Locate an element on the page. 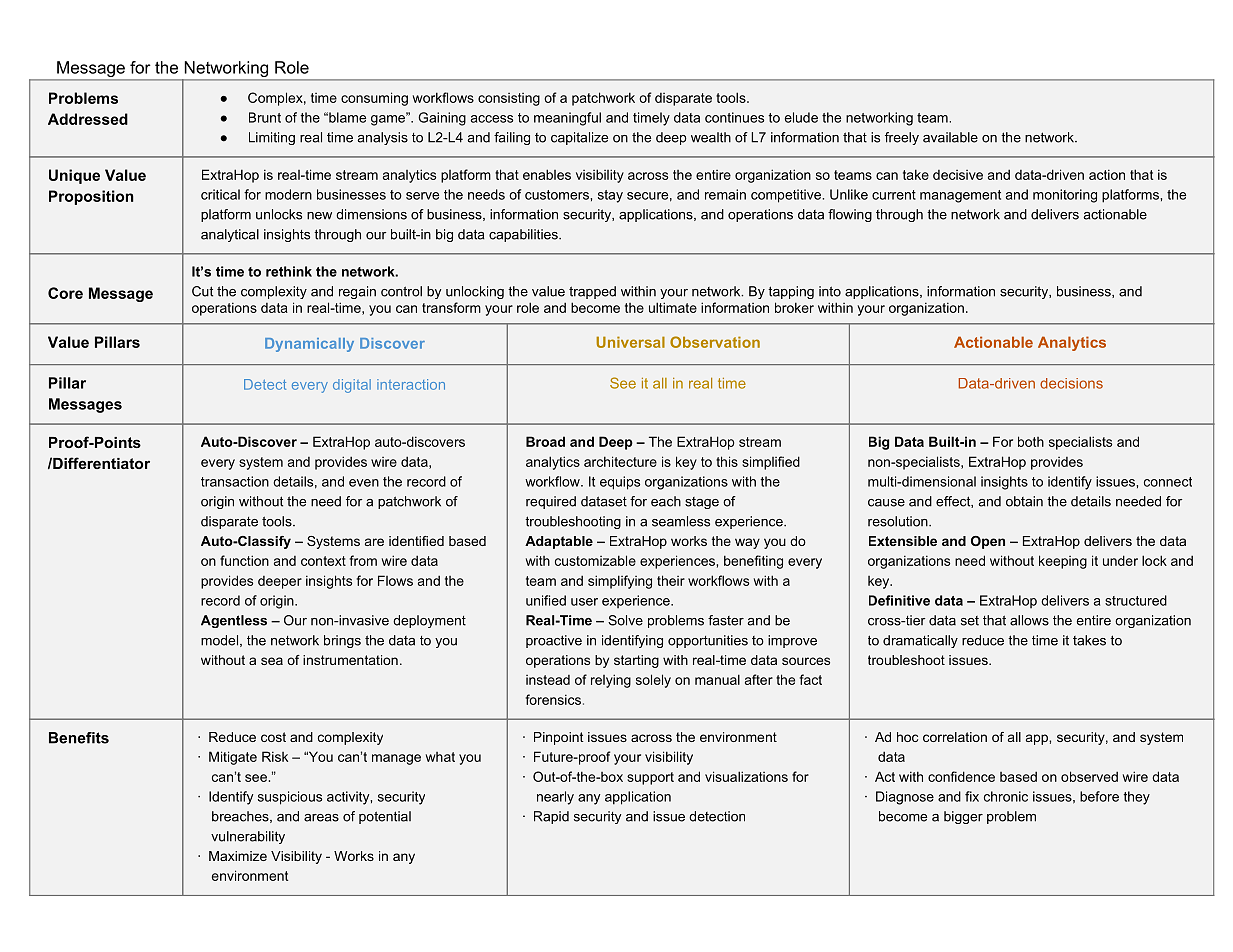 The width and height of the image is (1233, 952). available is located at coordinates (950, 137).
